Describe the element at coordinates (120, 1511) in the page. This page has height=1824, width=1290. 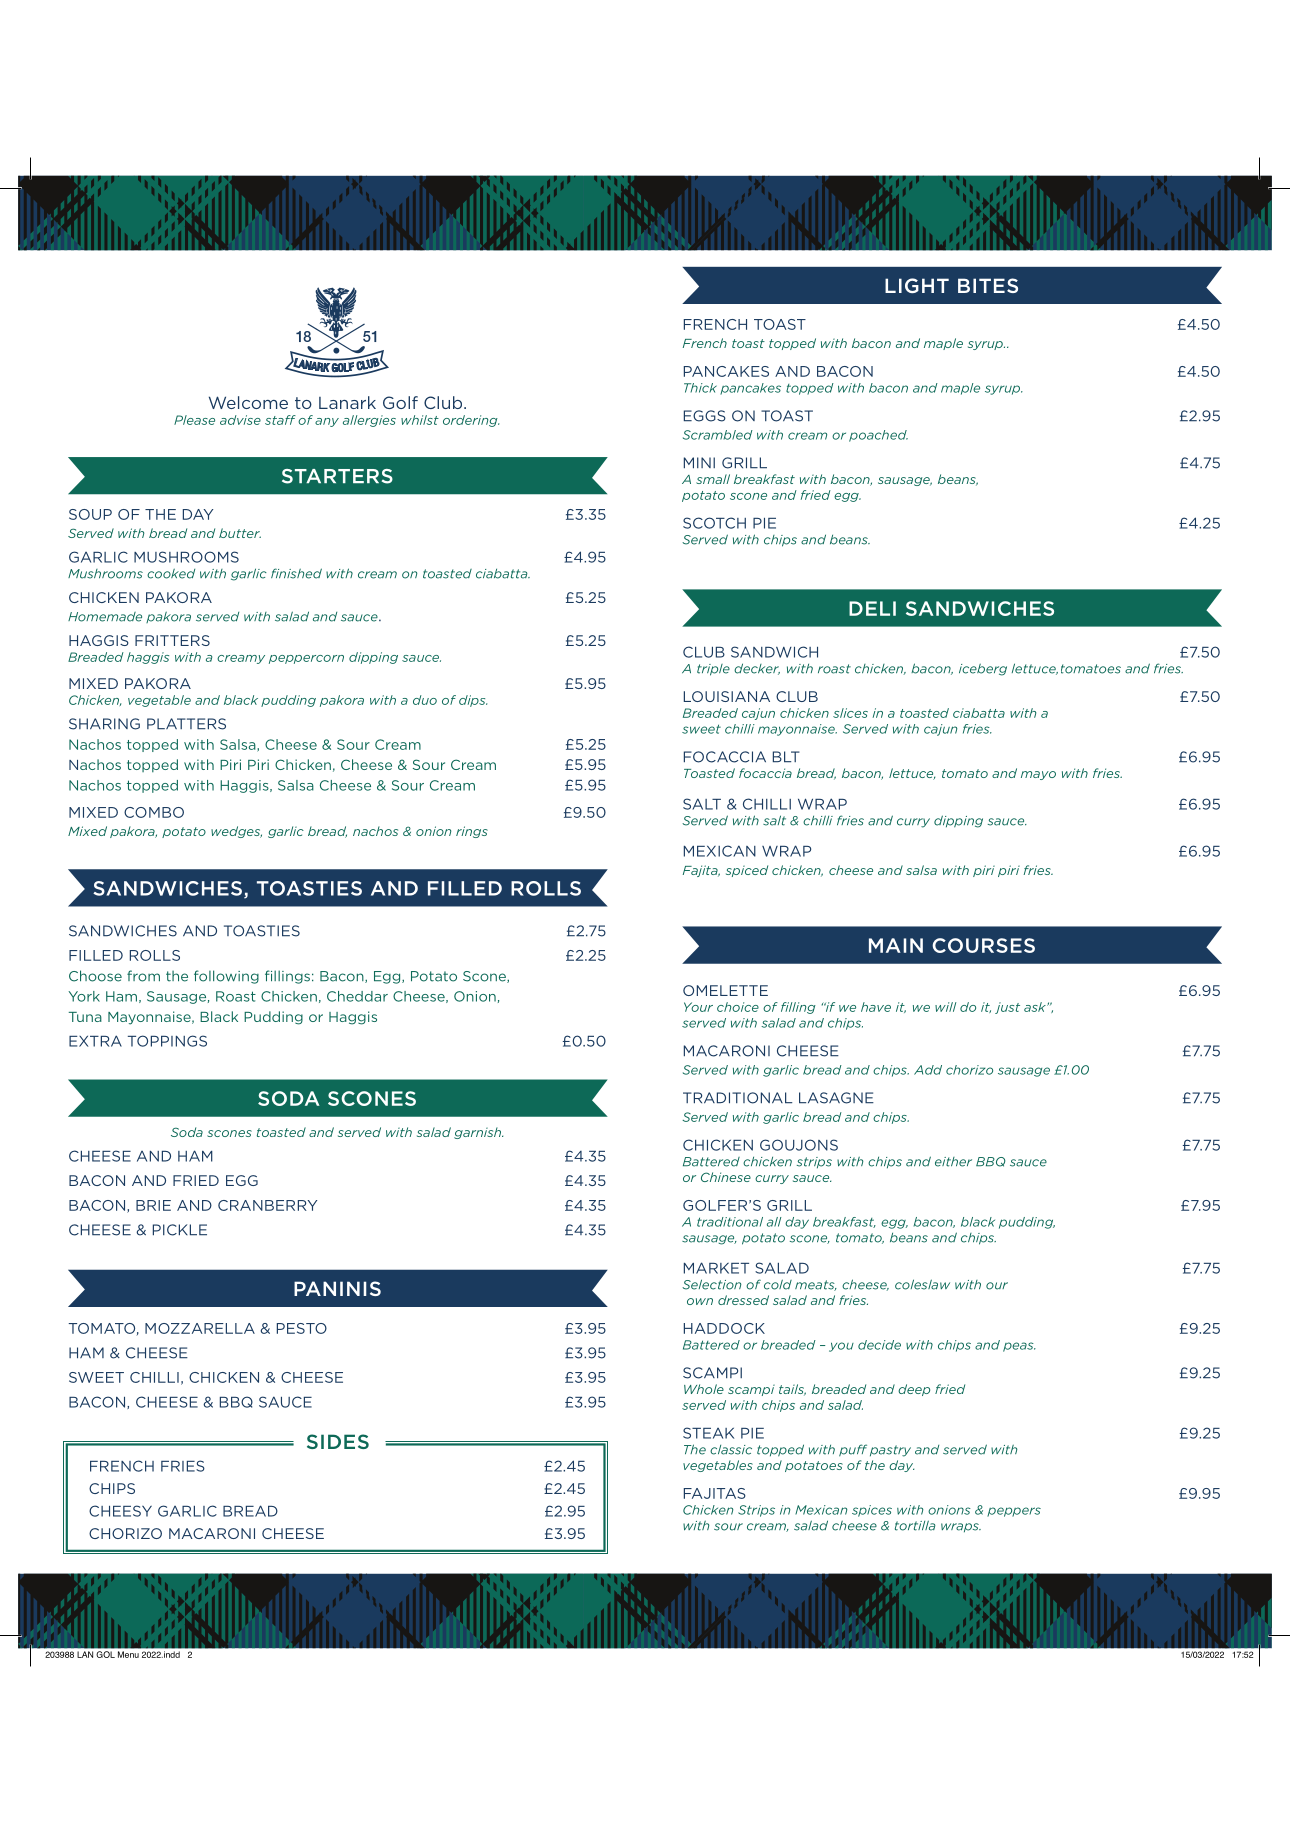
I see `CHEESY` at that location.
